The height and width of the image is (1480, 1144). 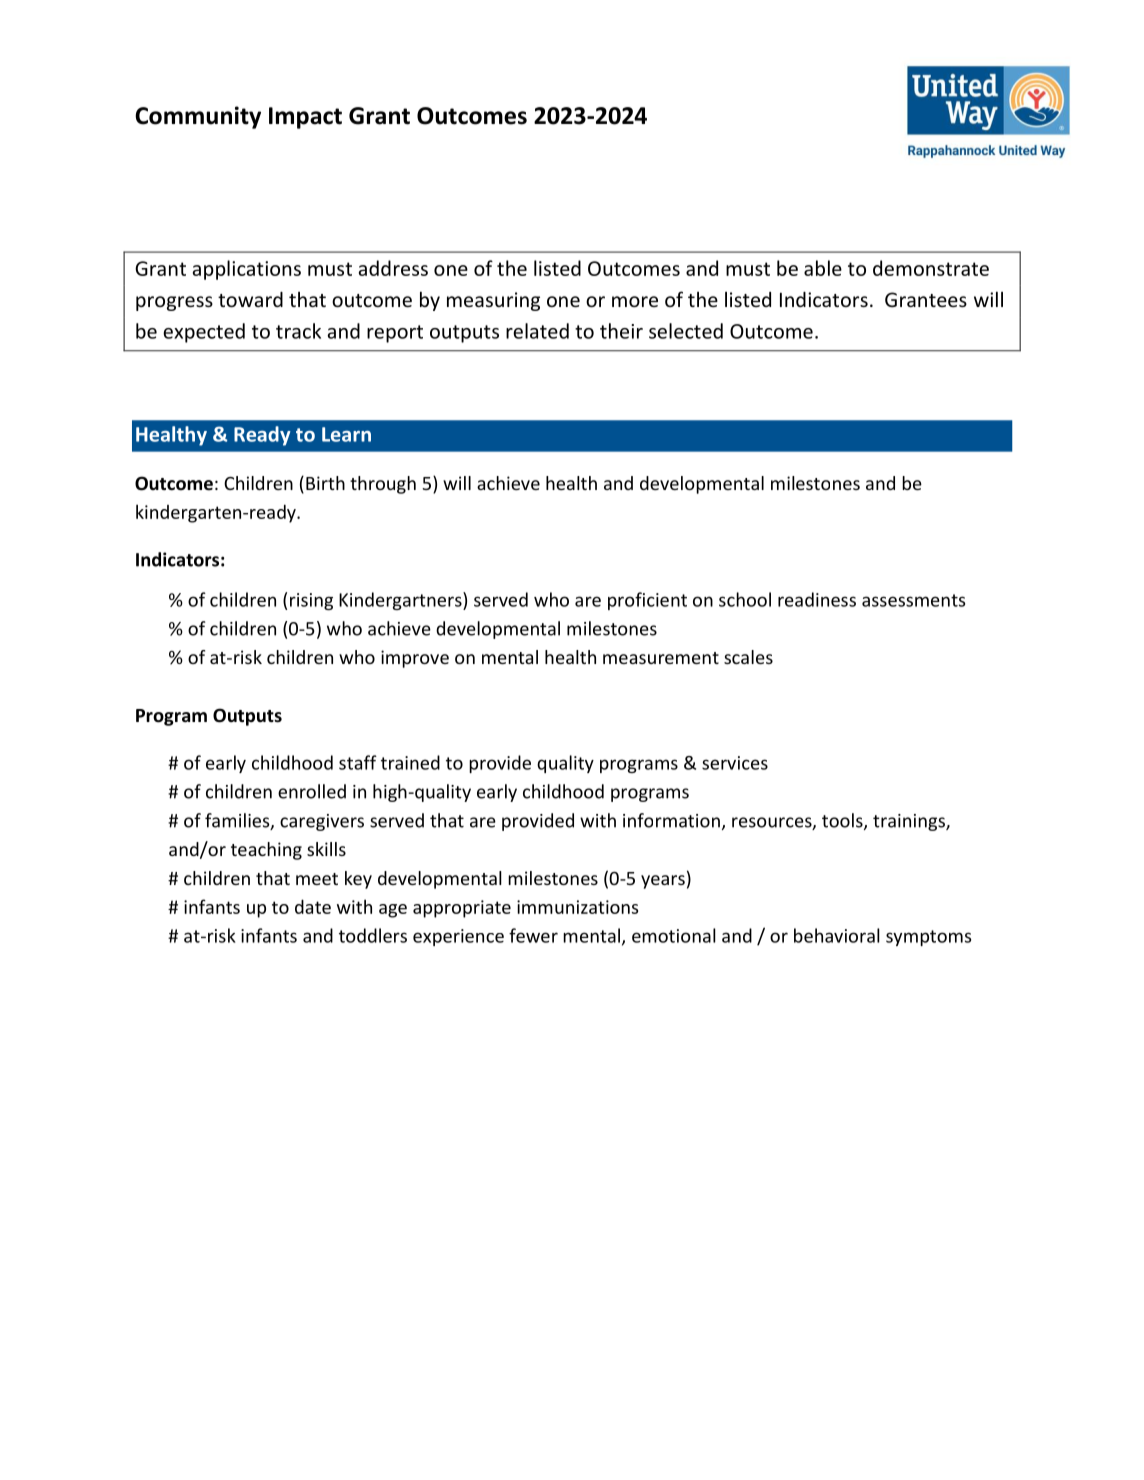 What do you see at coordinates (817, 599) in the image?
I see `readiness` at bounding box center [817, 599].
